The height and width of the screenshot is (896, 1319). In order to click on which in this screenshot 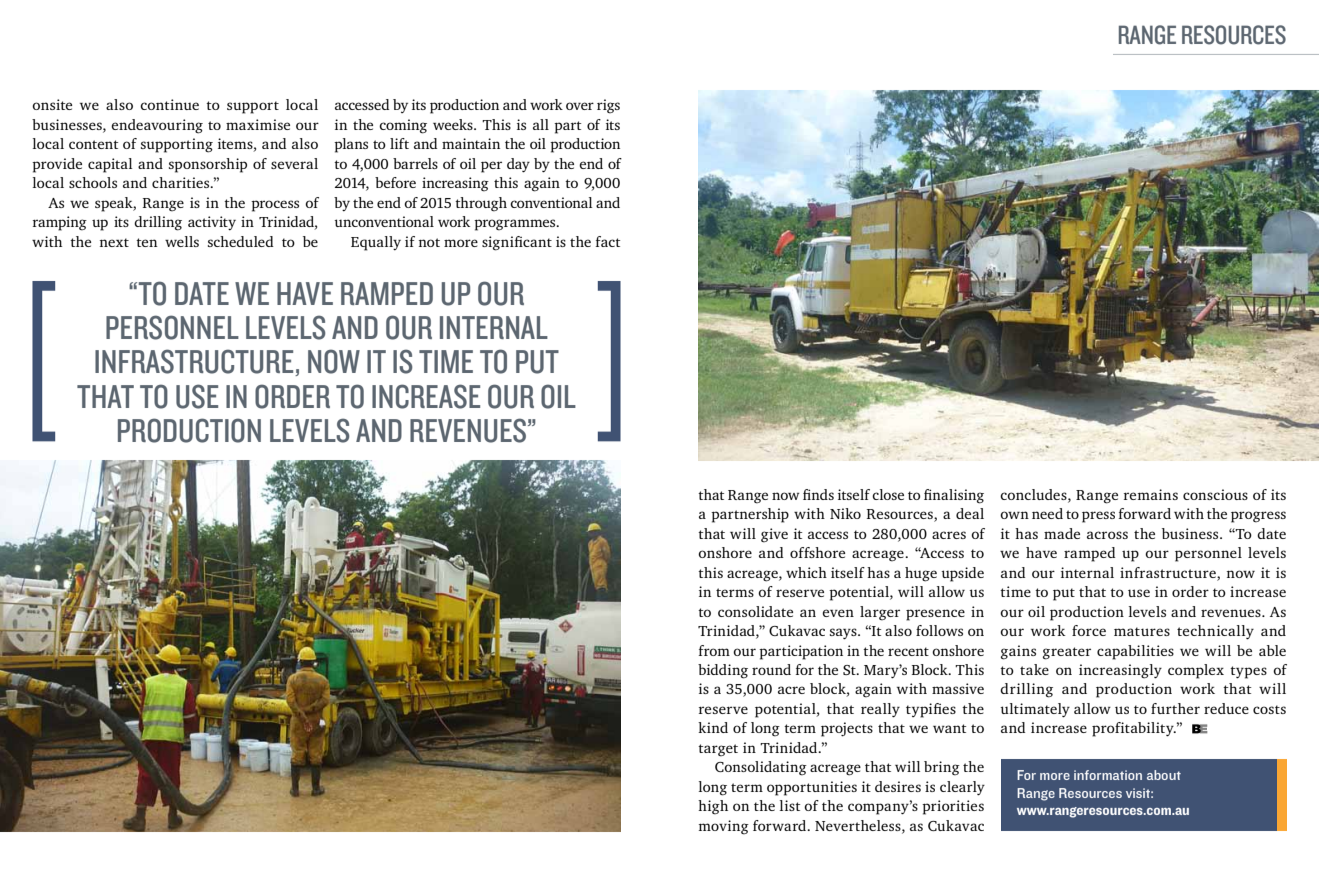, I will do `click(806, 572)`.
